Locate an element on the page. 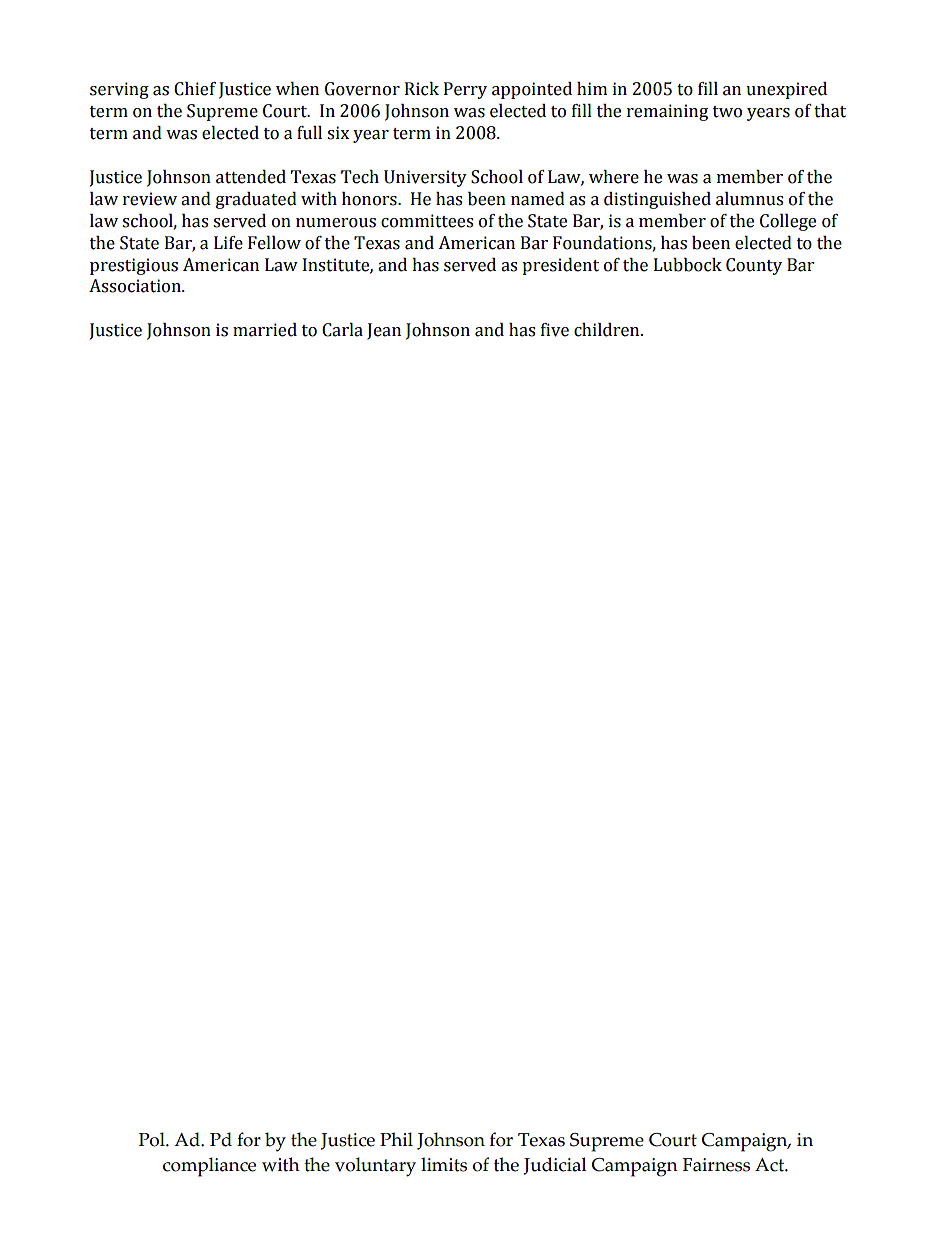 Image resolution: width=952 pixels, height=1233 pixels. voluntary is located at coordinates (375, 1167).
